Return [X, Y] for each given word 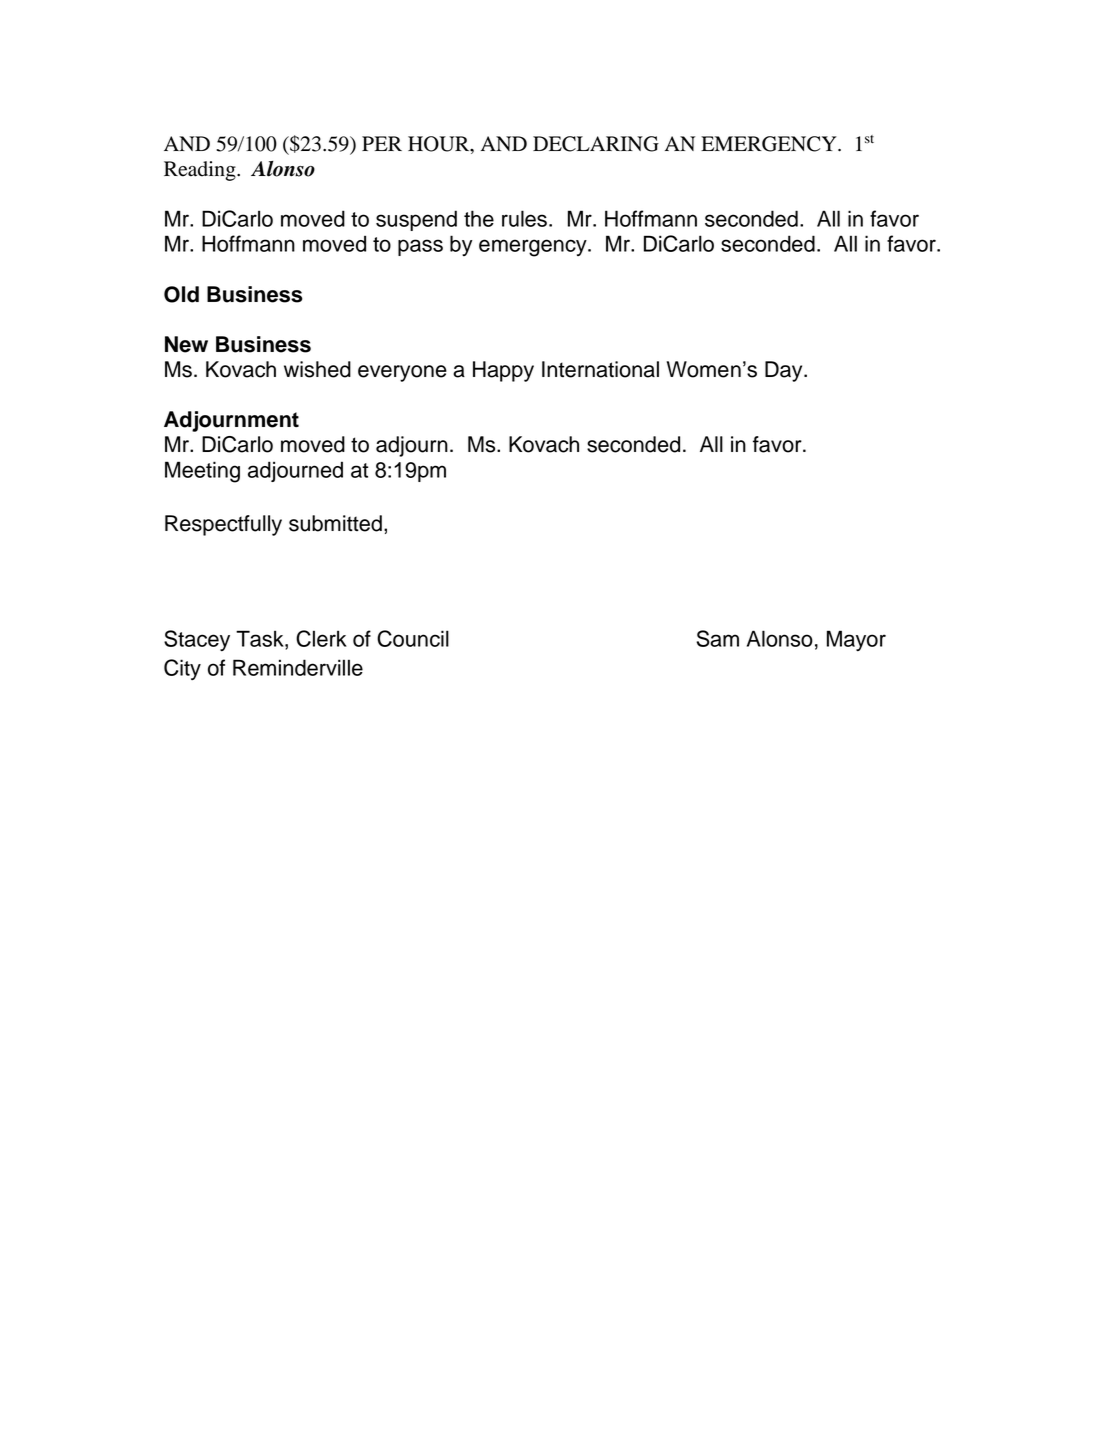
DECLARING [596, 144]
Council [413, 638]
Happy [503, 371]
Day [785, 371]
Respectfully [223, 525]
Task [261, 638]
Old [181, 294]
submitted [335, 523]
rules [524, 218]
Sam [718, 638]
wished [317, 369]
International [600, 369]
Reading [201, 171]
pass [420, 247]
